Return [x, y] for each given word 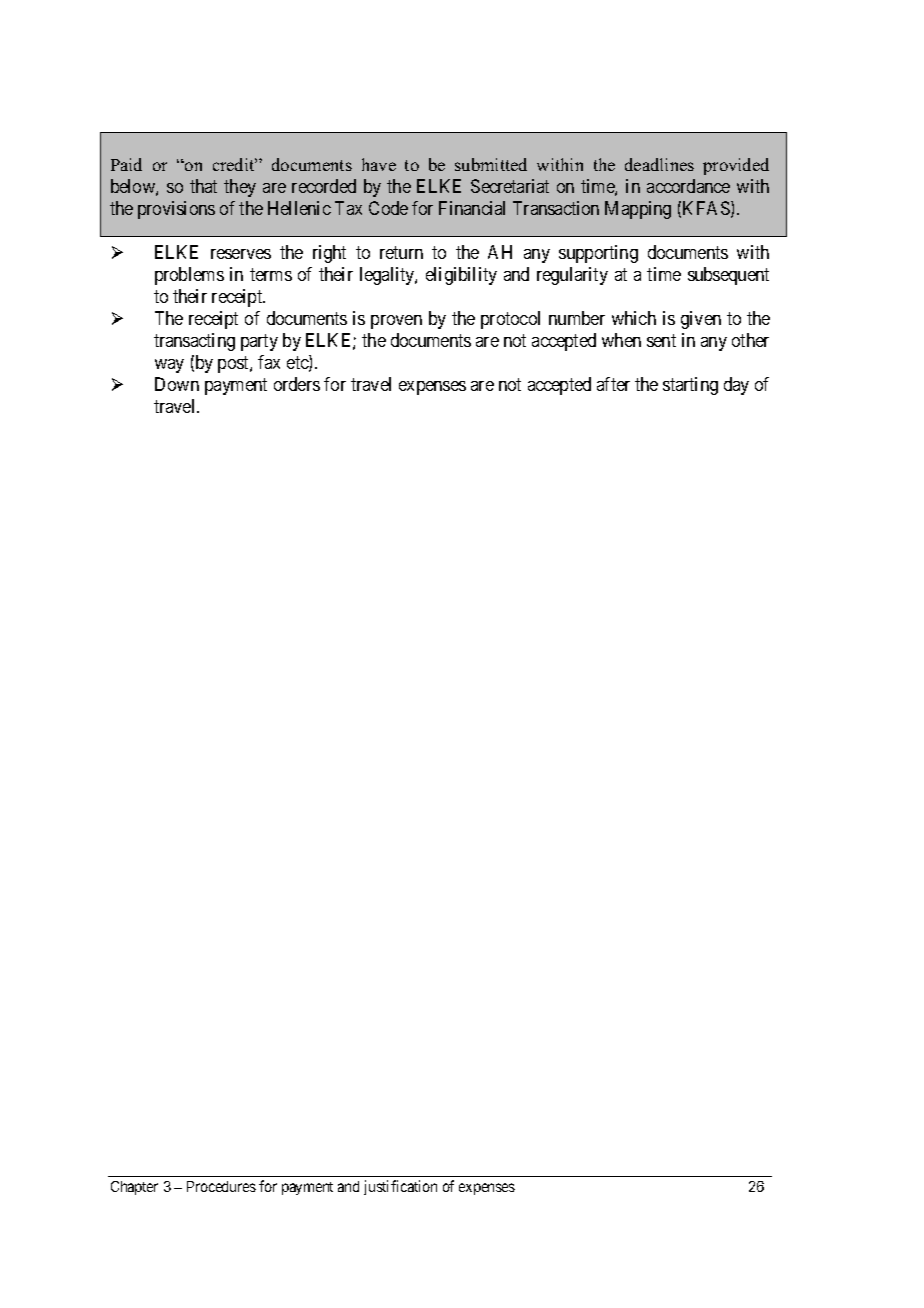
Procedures [221, 1186]
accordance [688, 186]
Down [177, 384]
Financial [472, 208]
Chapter [134, 1188]
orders [297, 384]
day [736, 386]
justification [400, 1187]
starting [690, 386]
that [203, 186]
